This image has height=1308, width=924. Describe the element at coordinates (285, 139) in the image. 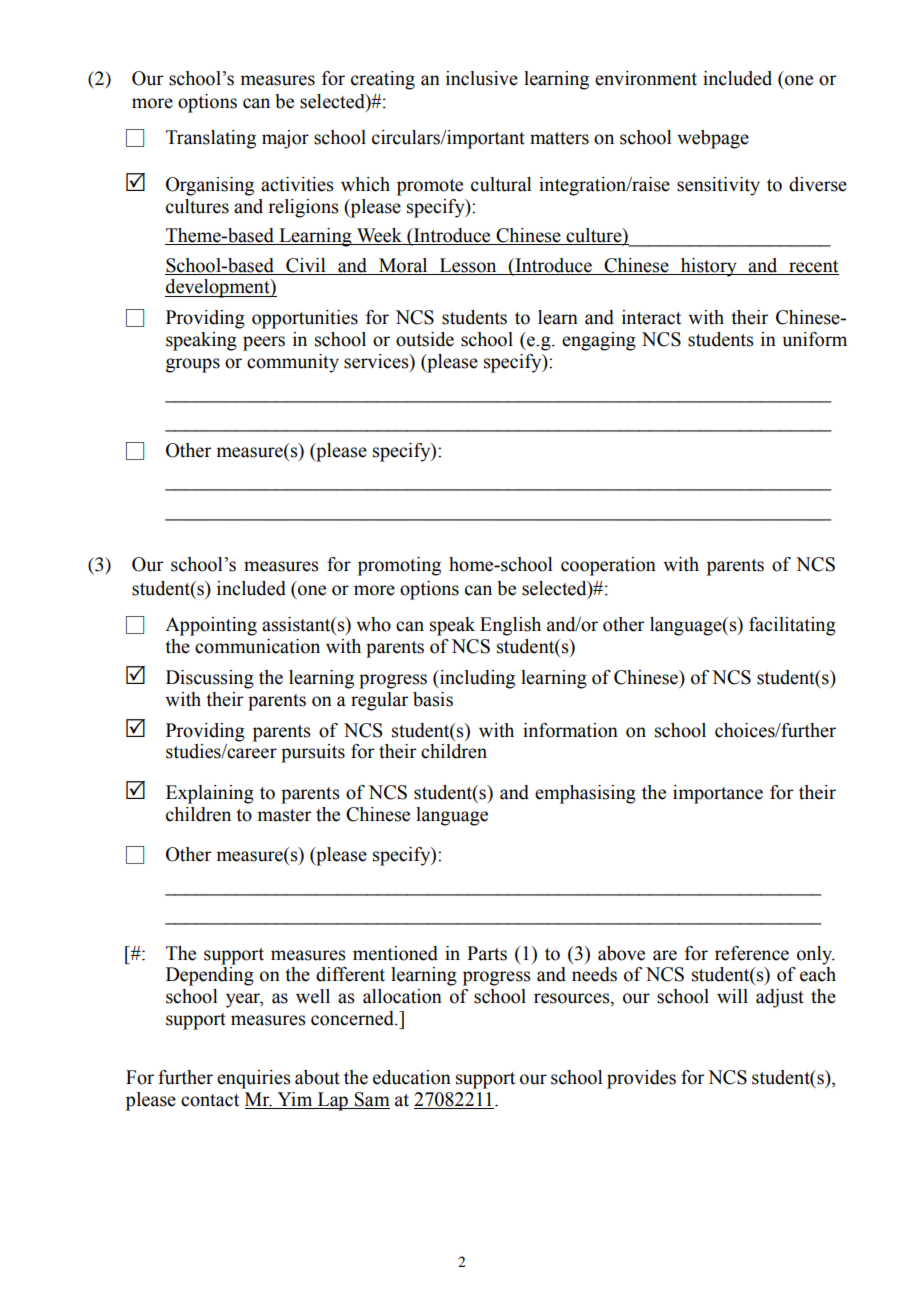

I see `major` at that location.
